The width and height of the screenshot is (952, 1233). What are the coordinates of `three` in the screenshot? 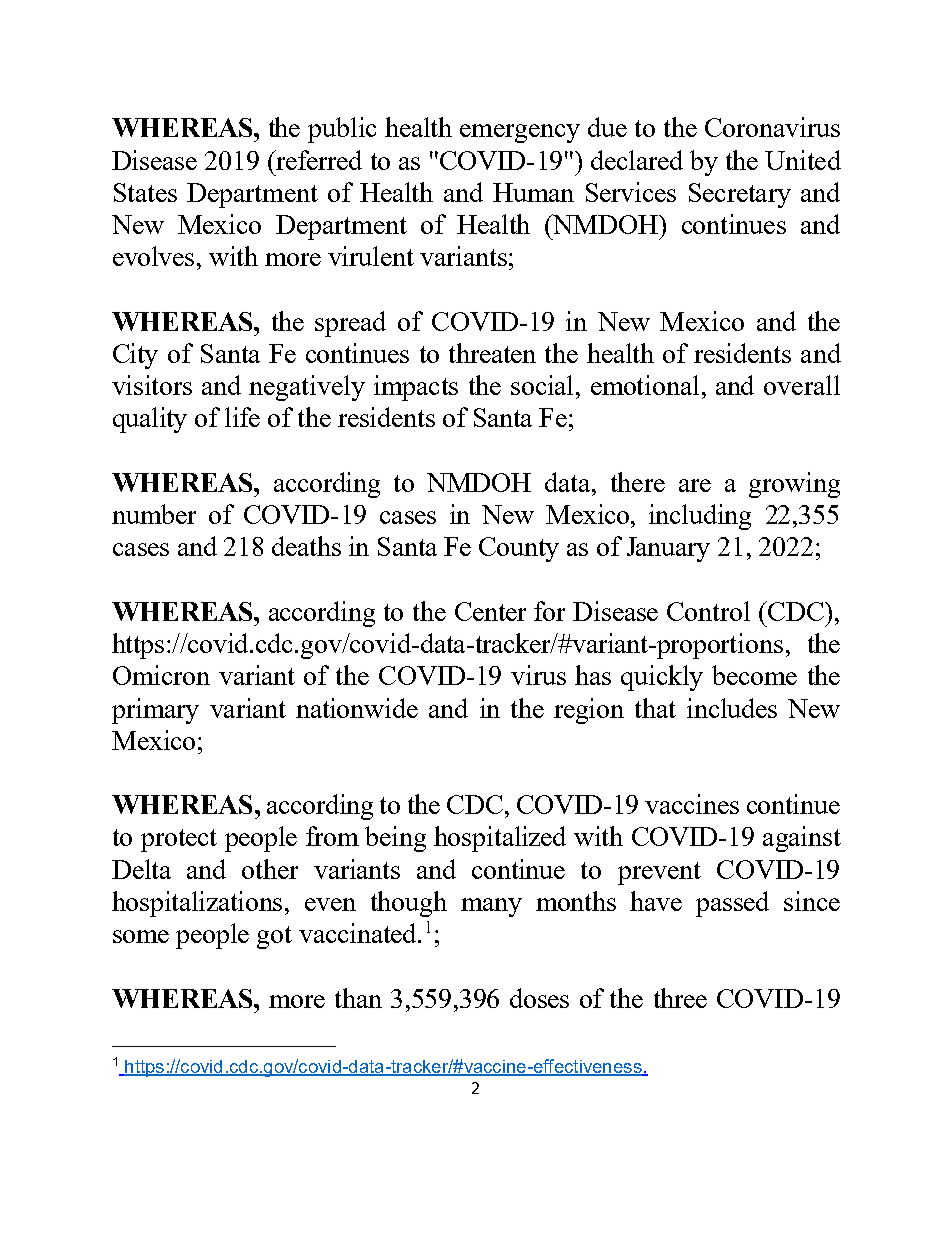 It's located at (680, 998).
